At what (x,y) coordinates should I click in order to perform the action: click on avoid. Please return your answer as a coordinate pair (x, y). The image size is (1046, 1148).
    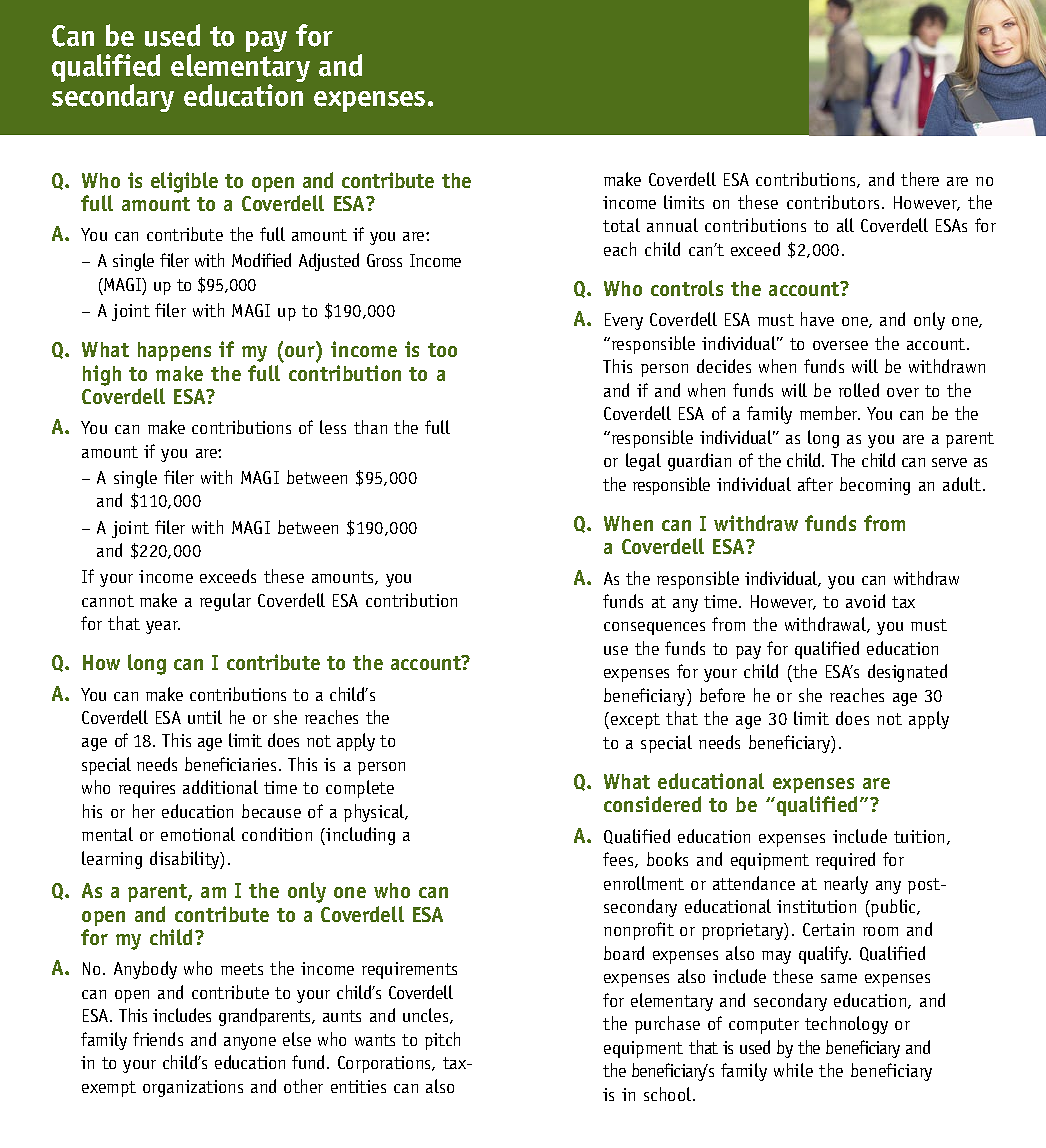
    Looking at the image, I should click on (865, 601).
